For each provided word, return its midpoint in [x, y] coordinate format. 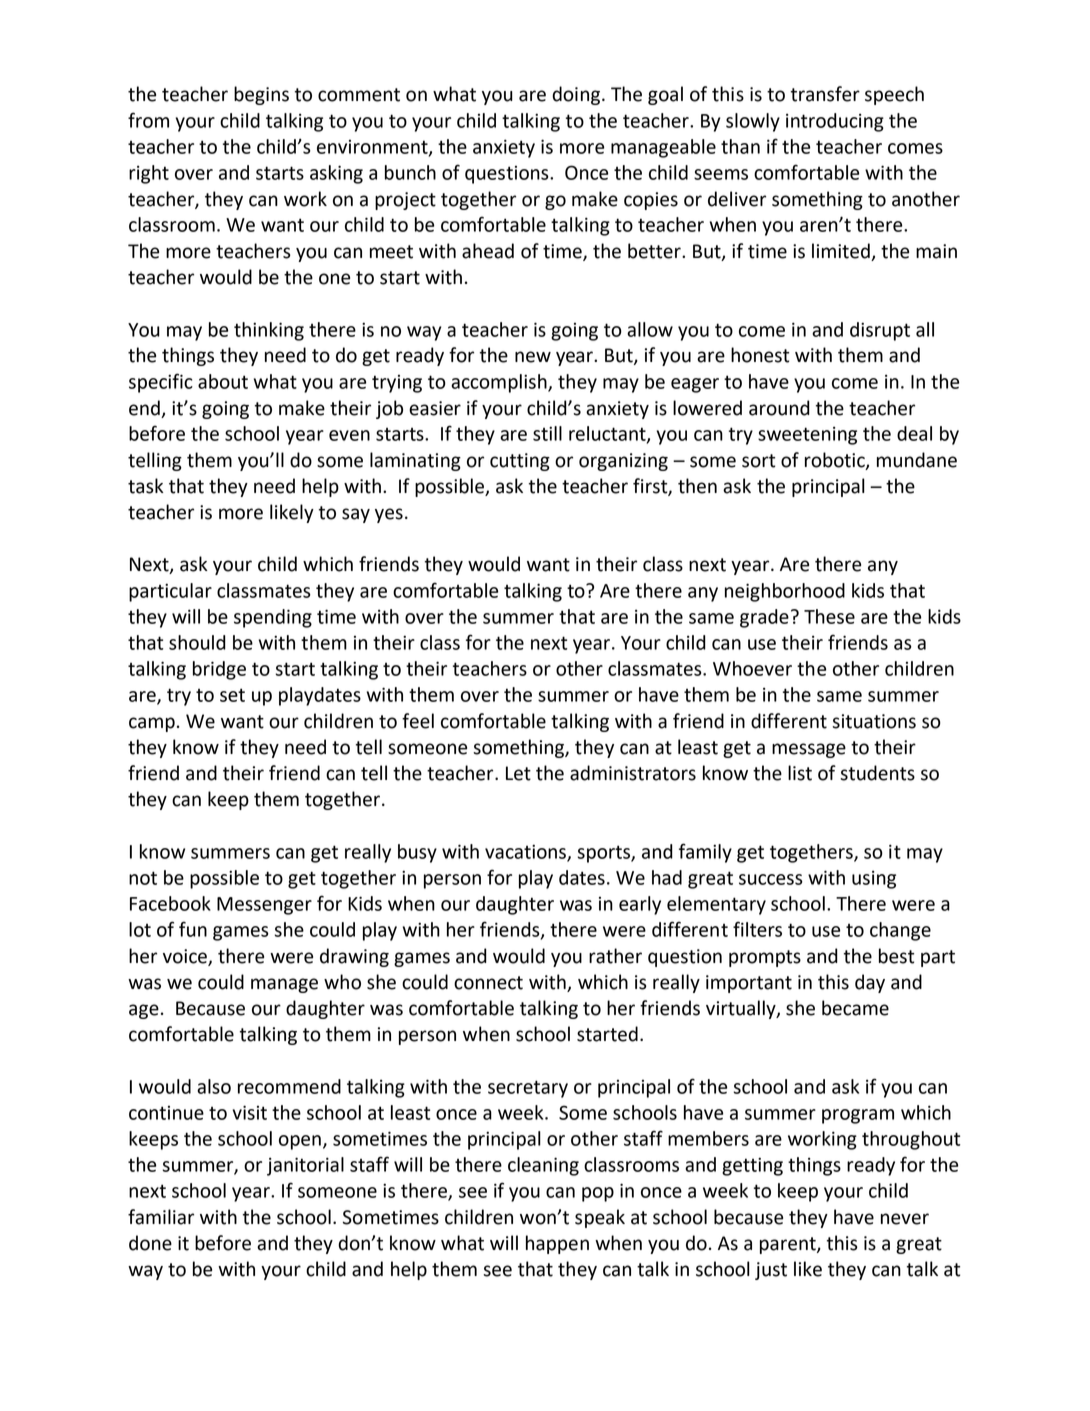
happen [557, 1244]
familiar [161, 1217]
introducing [835, 122]
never [905, 1219]
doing [577, 95]
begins [261, 95]
